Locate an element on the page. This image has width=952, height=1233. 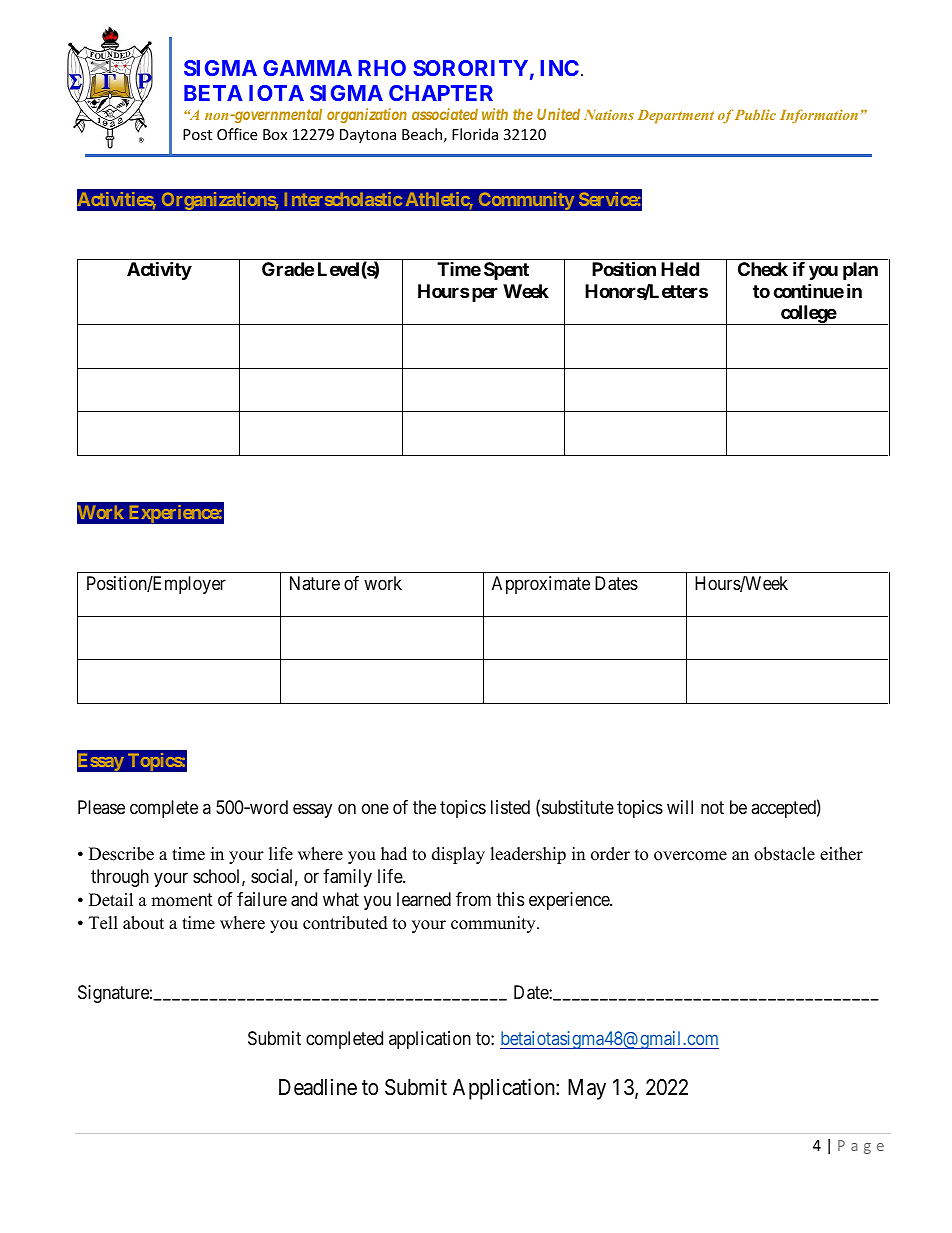
not is located at coordinates (712, 807).
